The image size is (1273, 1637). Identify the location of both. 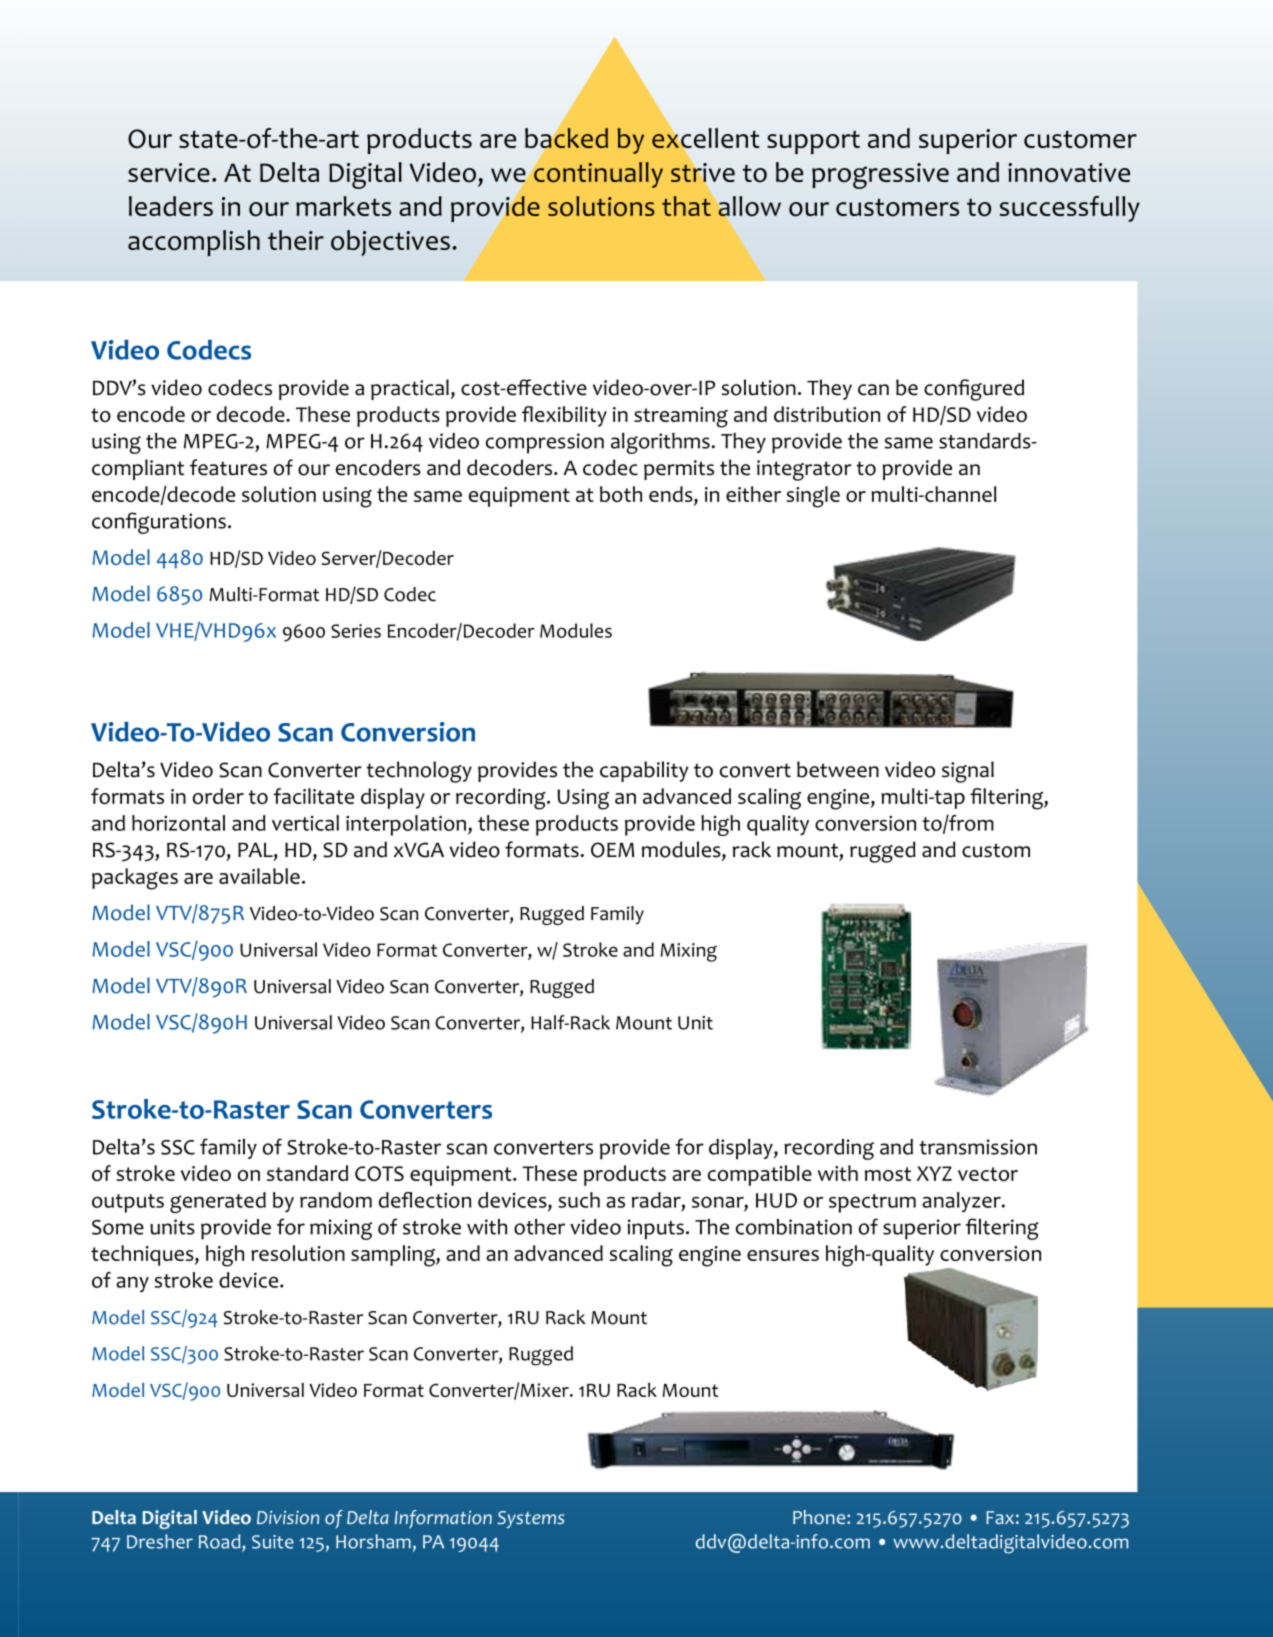
(621, 494).
